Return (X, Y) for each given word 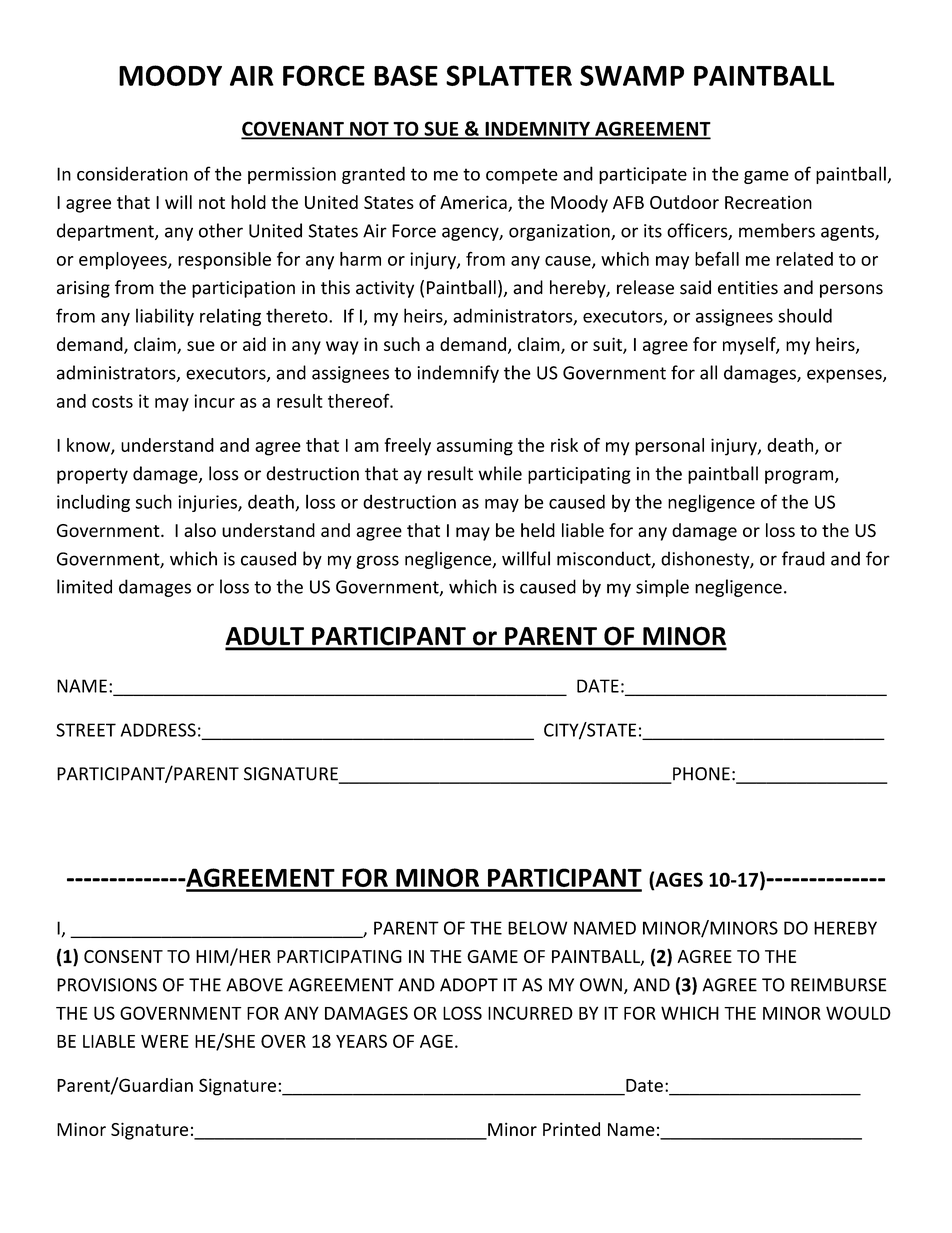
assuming (475, 447)
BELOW (537, 928)
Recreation (768, 202)
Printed (571, 1129)
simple (662, 588)
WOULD (858, 1013)
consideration (132, 173)
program (800, 477)
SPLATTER (509, 75)
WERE (165, 1041)
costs (112, 401)
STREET (86, 730)
